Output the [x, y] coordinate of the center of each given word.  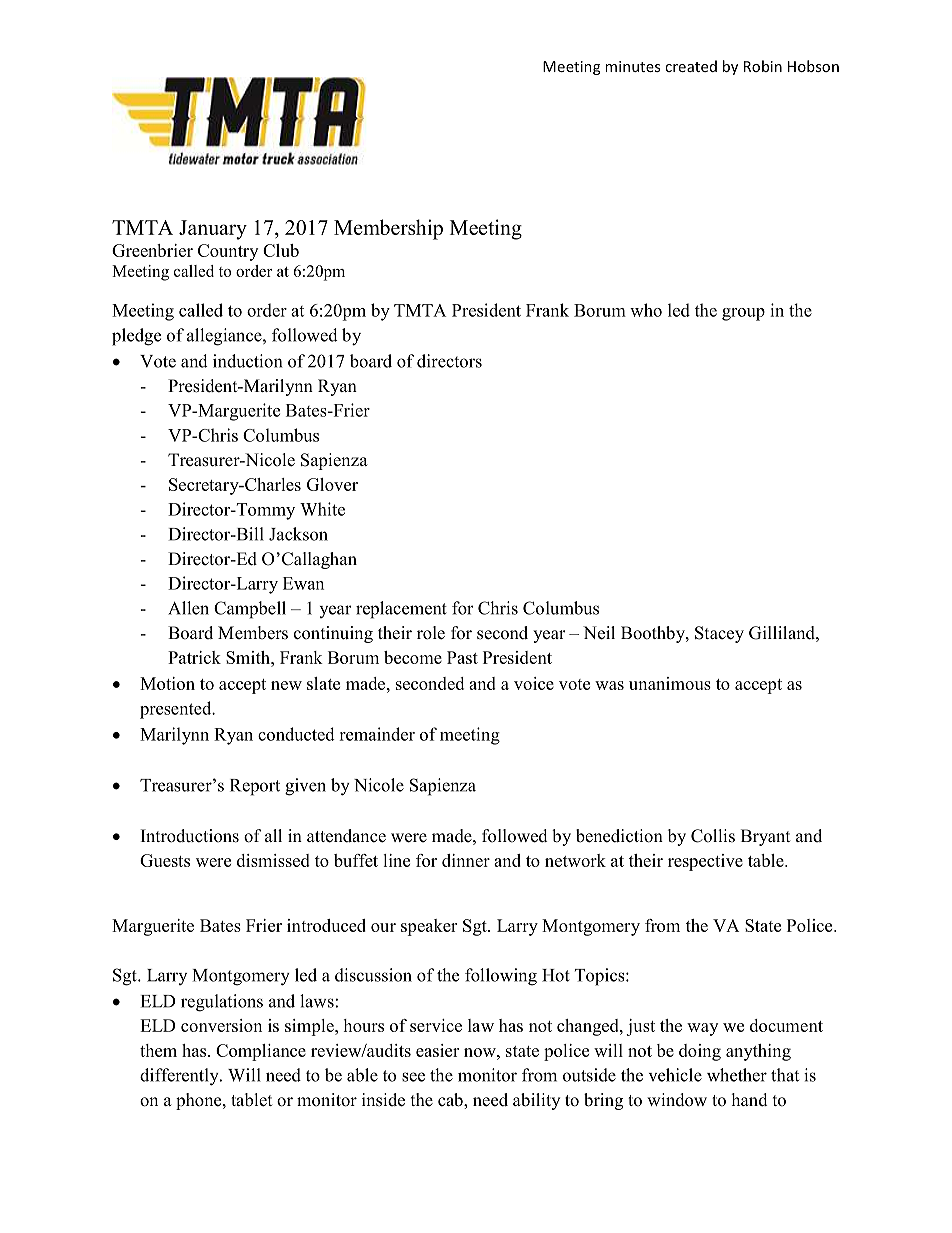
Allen [188, 608]
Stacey [719, 634]
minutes [632, 66]
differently [180, 1077]
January [213, 230]
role [431, 633]
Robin [763, 66]
